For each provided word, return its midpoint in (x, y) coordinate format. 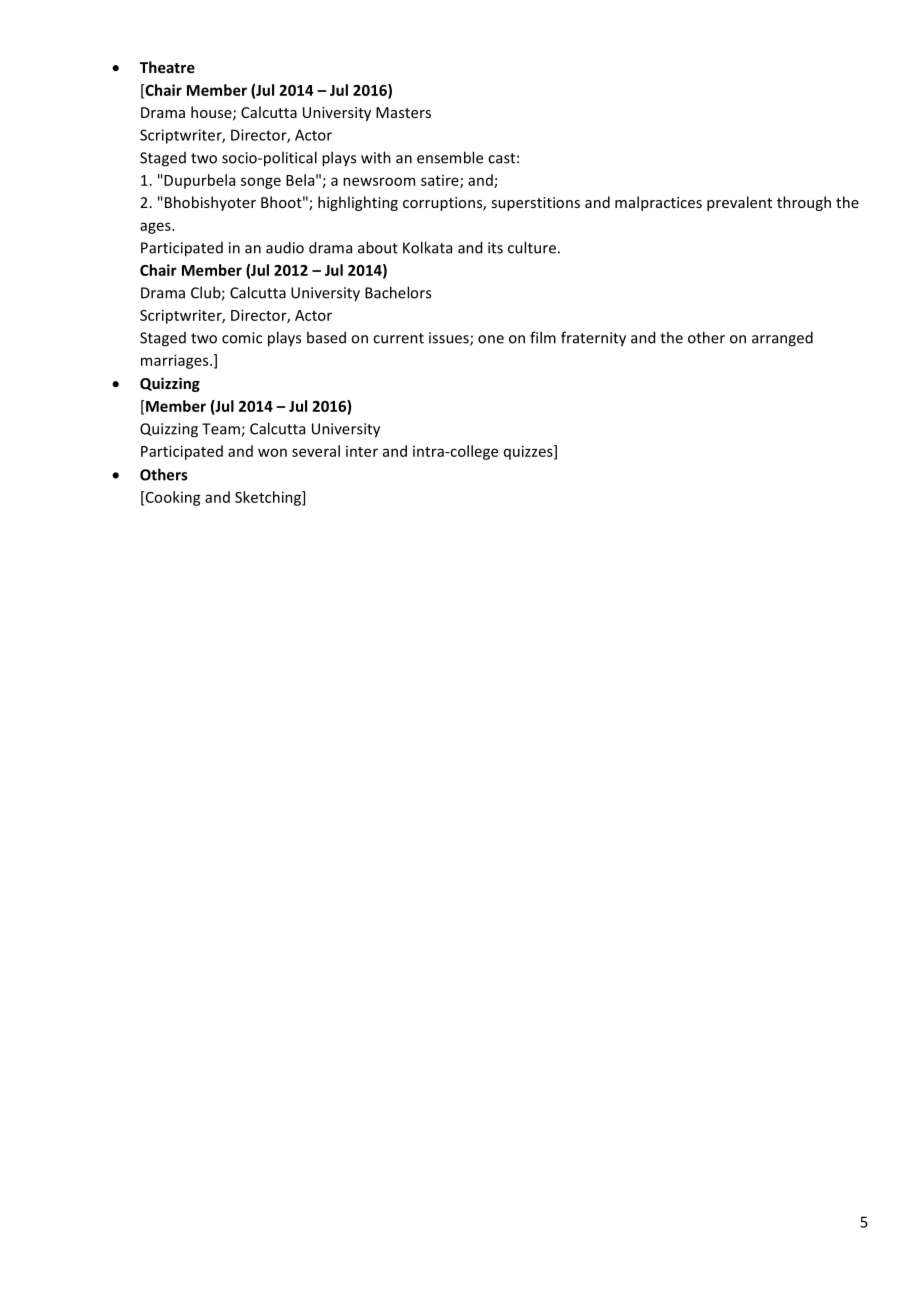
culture (532, 247)
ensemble (450, 157)
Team (222, 430)
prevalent (739, 203)
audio (285, 247)
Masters (403, 112)
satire (441, 181)
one (491, 339)
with (376, 157)
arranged (782, 339)
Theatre (167, 67)
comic (242, 338)
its (495, 248)
